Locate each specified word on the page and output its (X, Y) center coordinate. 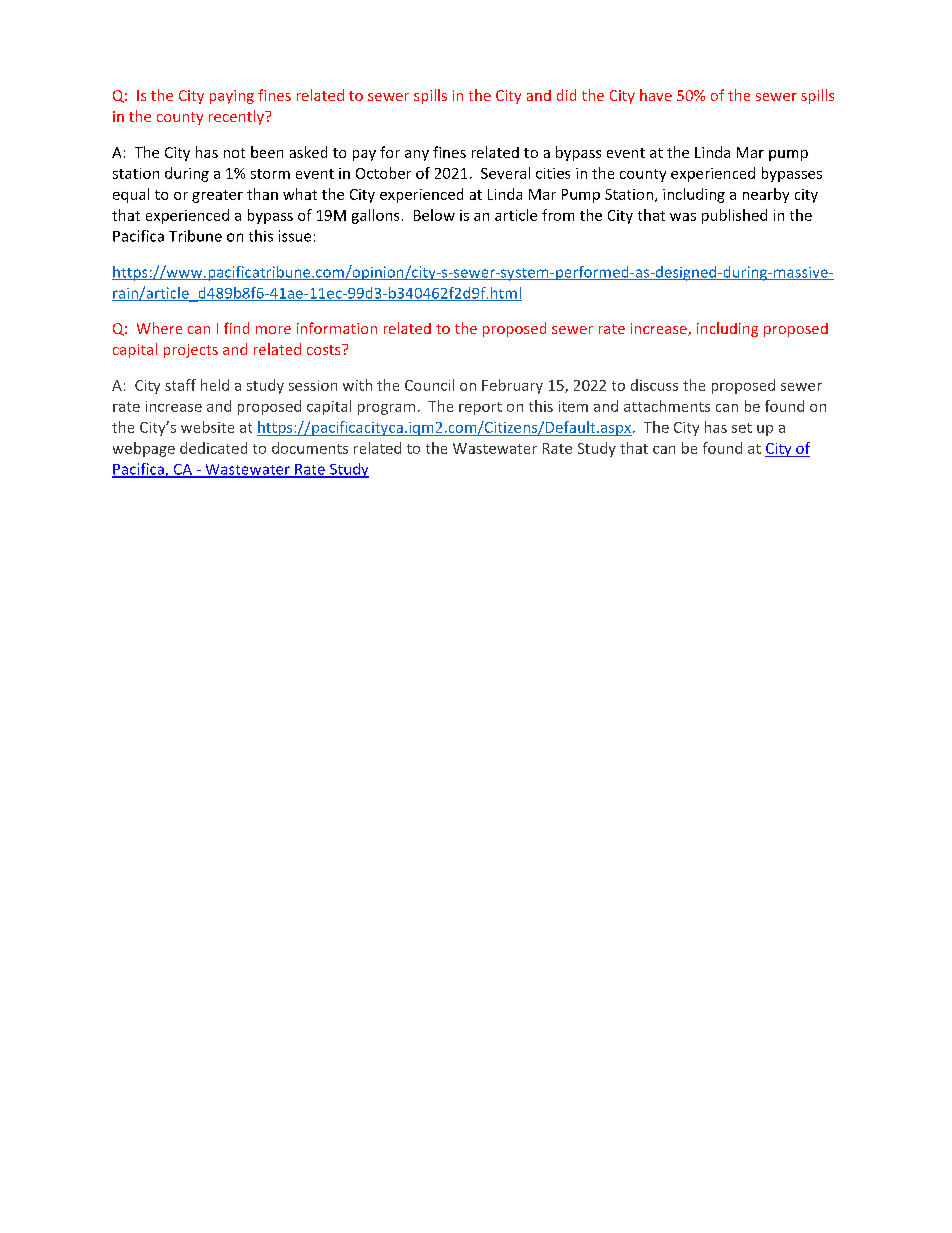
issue (295, 236)
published (734, 216)
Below (434, 215)
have (656, 95)
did (566, 95)
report (480, 408)
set (742, 428)
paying (232, 97)
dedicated (213, 448)
